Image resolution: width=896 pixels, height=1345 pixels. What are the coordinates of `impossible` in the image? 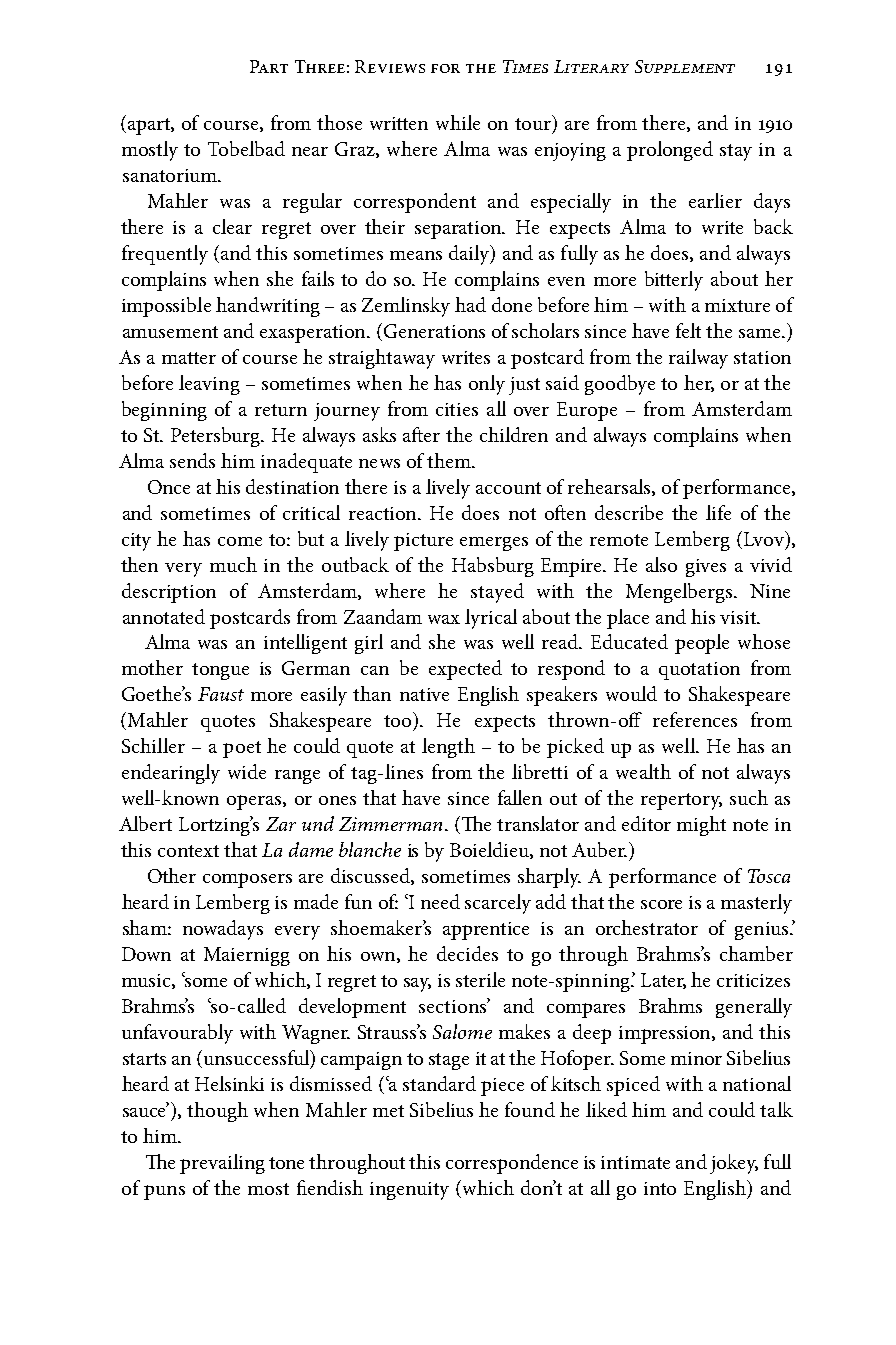 It's located at (166, 307).
